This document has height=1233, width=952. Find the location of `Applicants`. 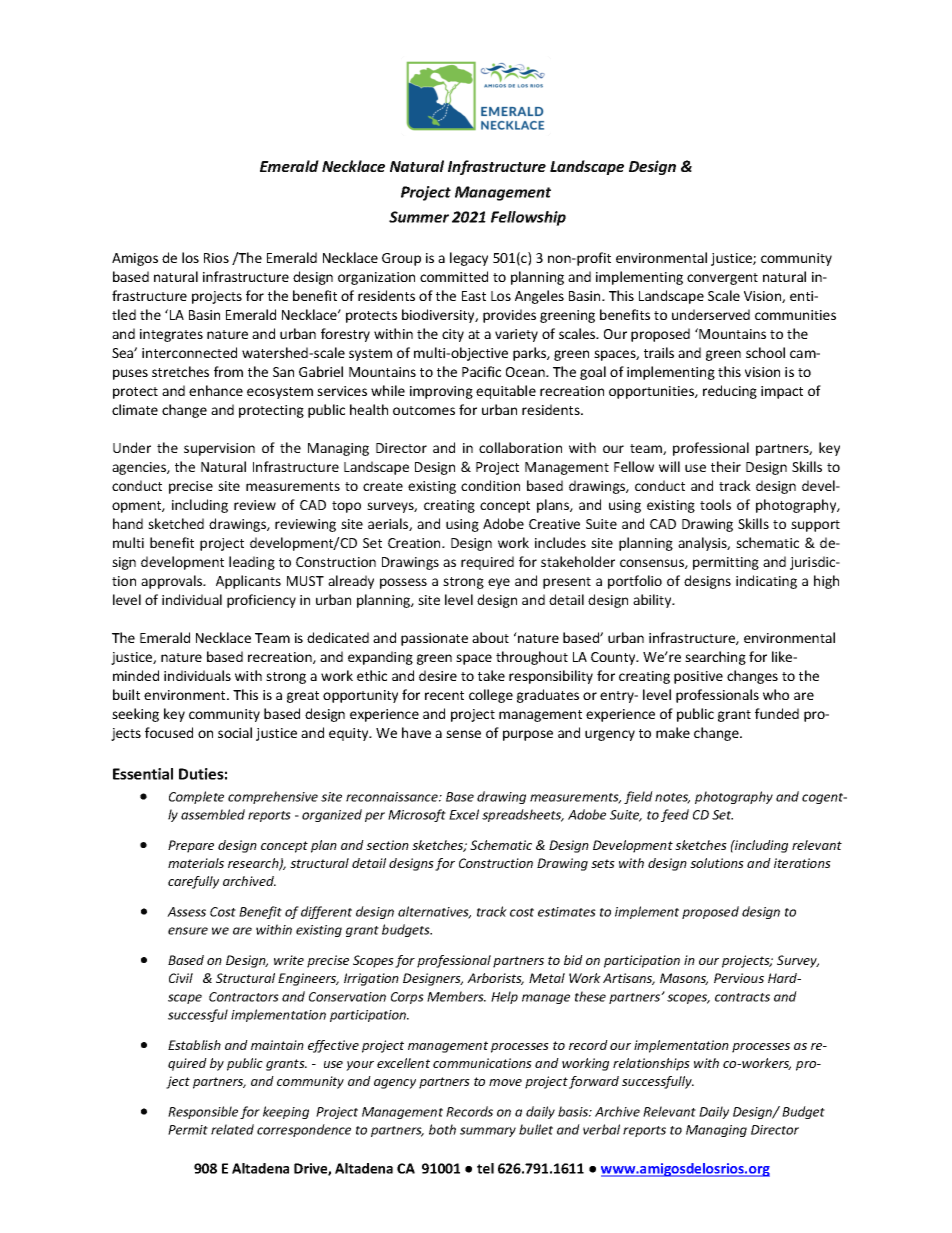

Applicants is located at coordinates (248, 582).
